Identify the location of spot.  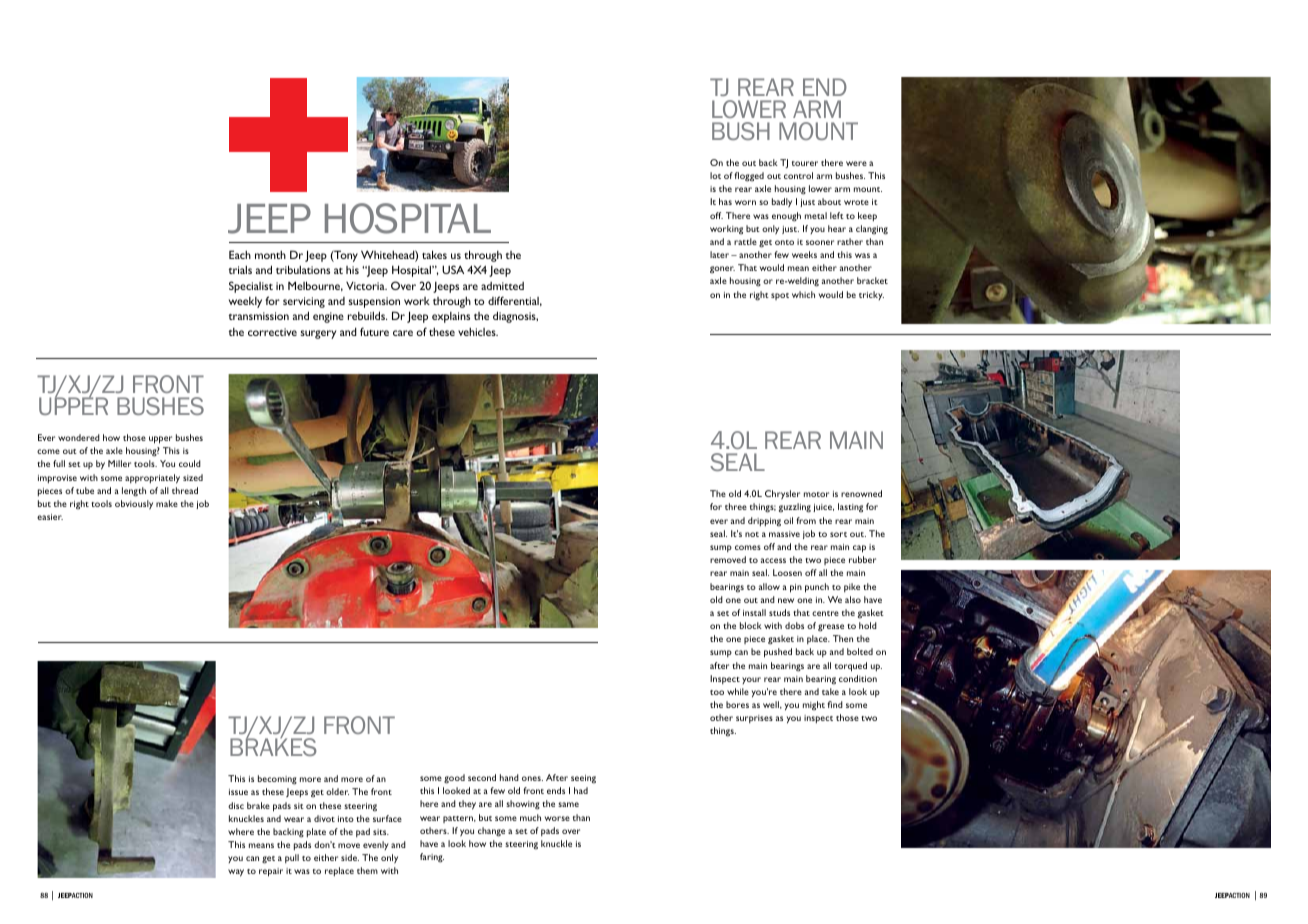
(780, 296).
